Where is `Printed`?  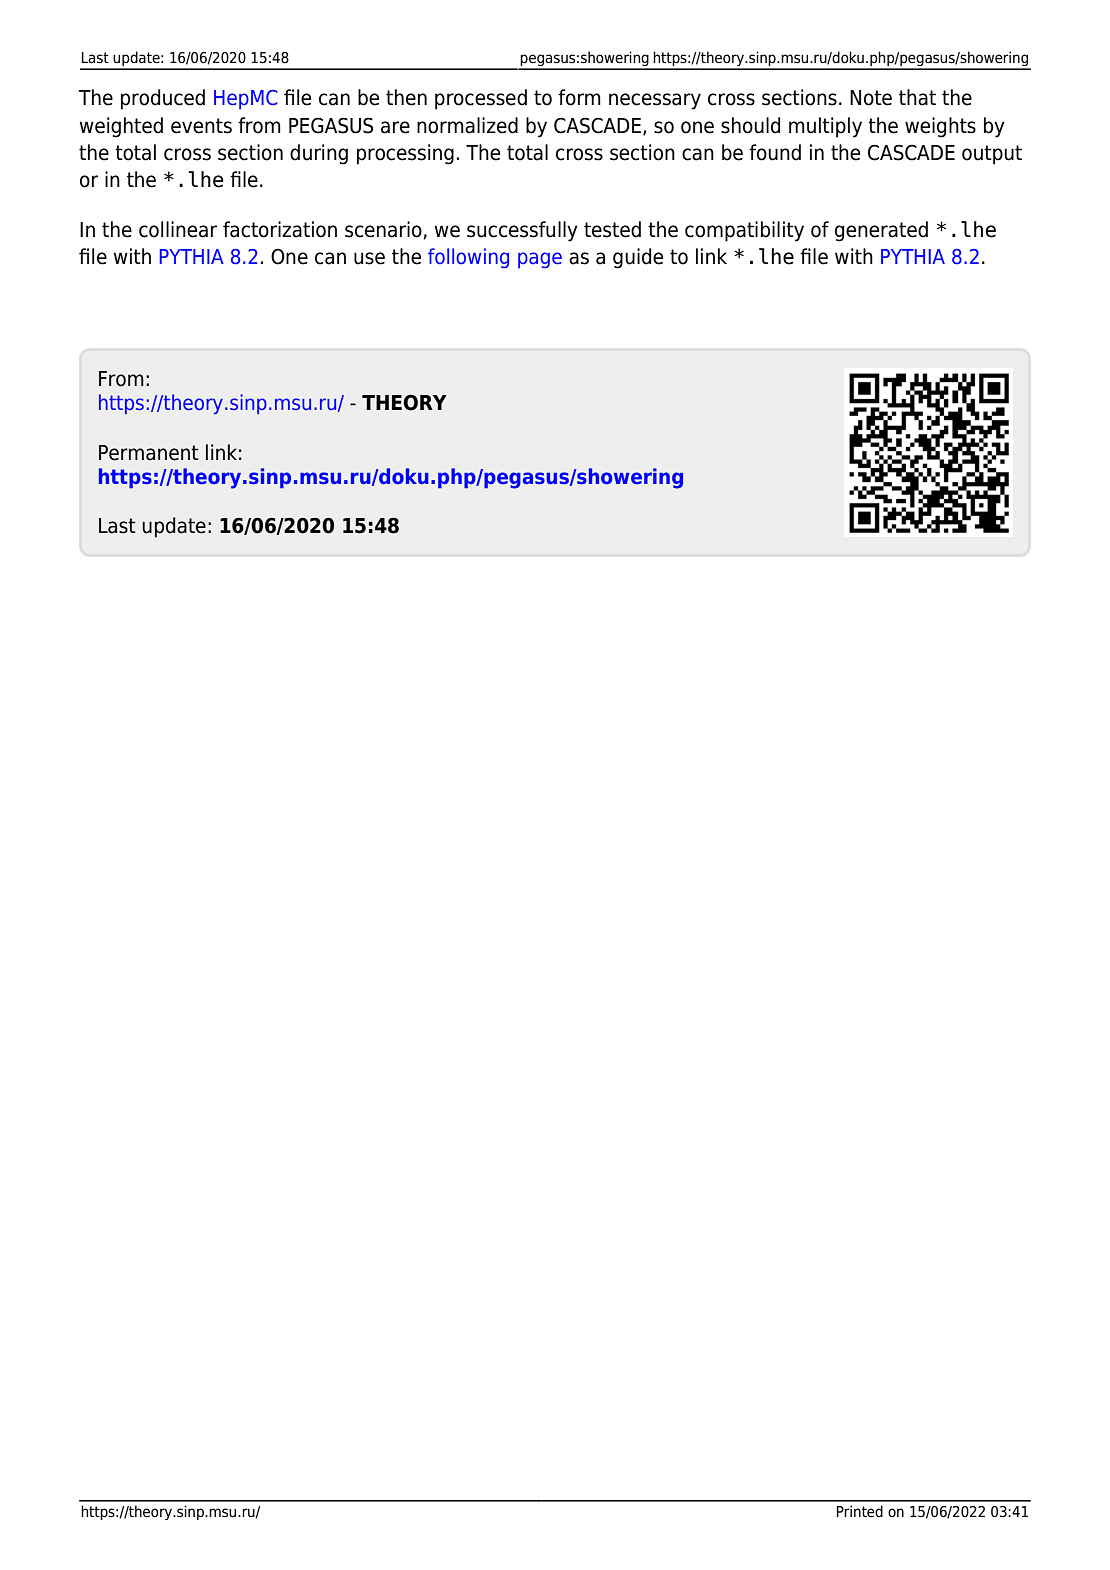
Printed is located at coordinates (860, 1511).
